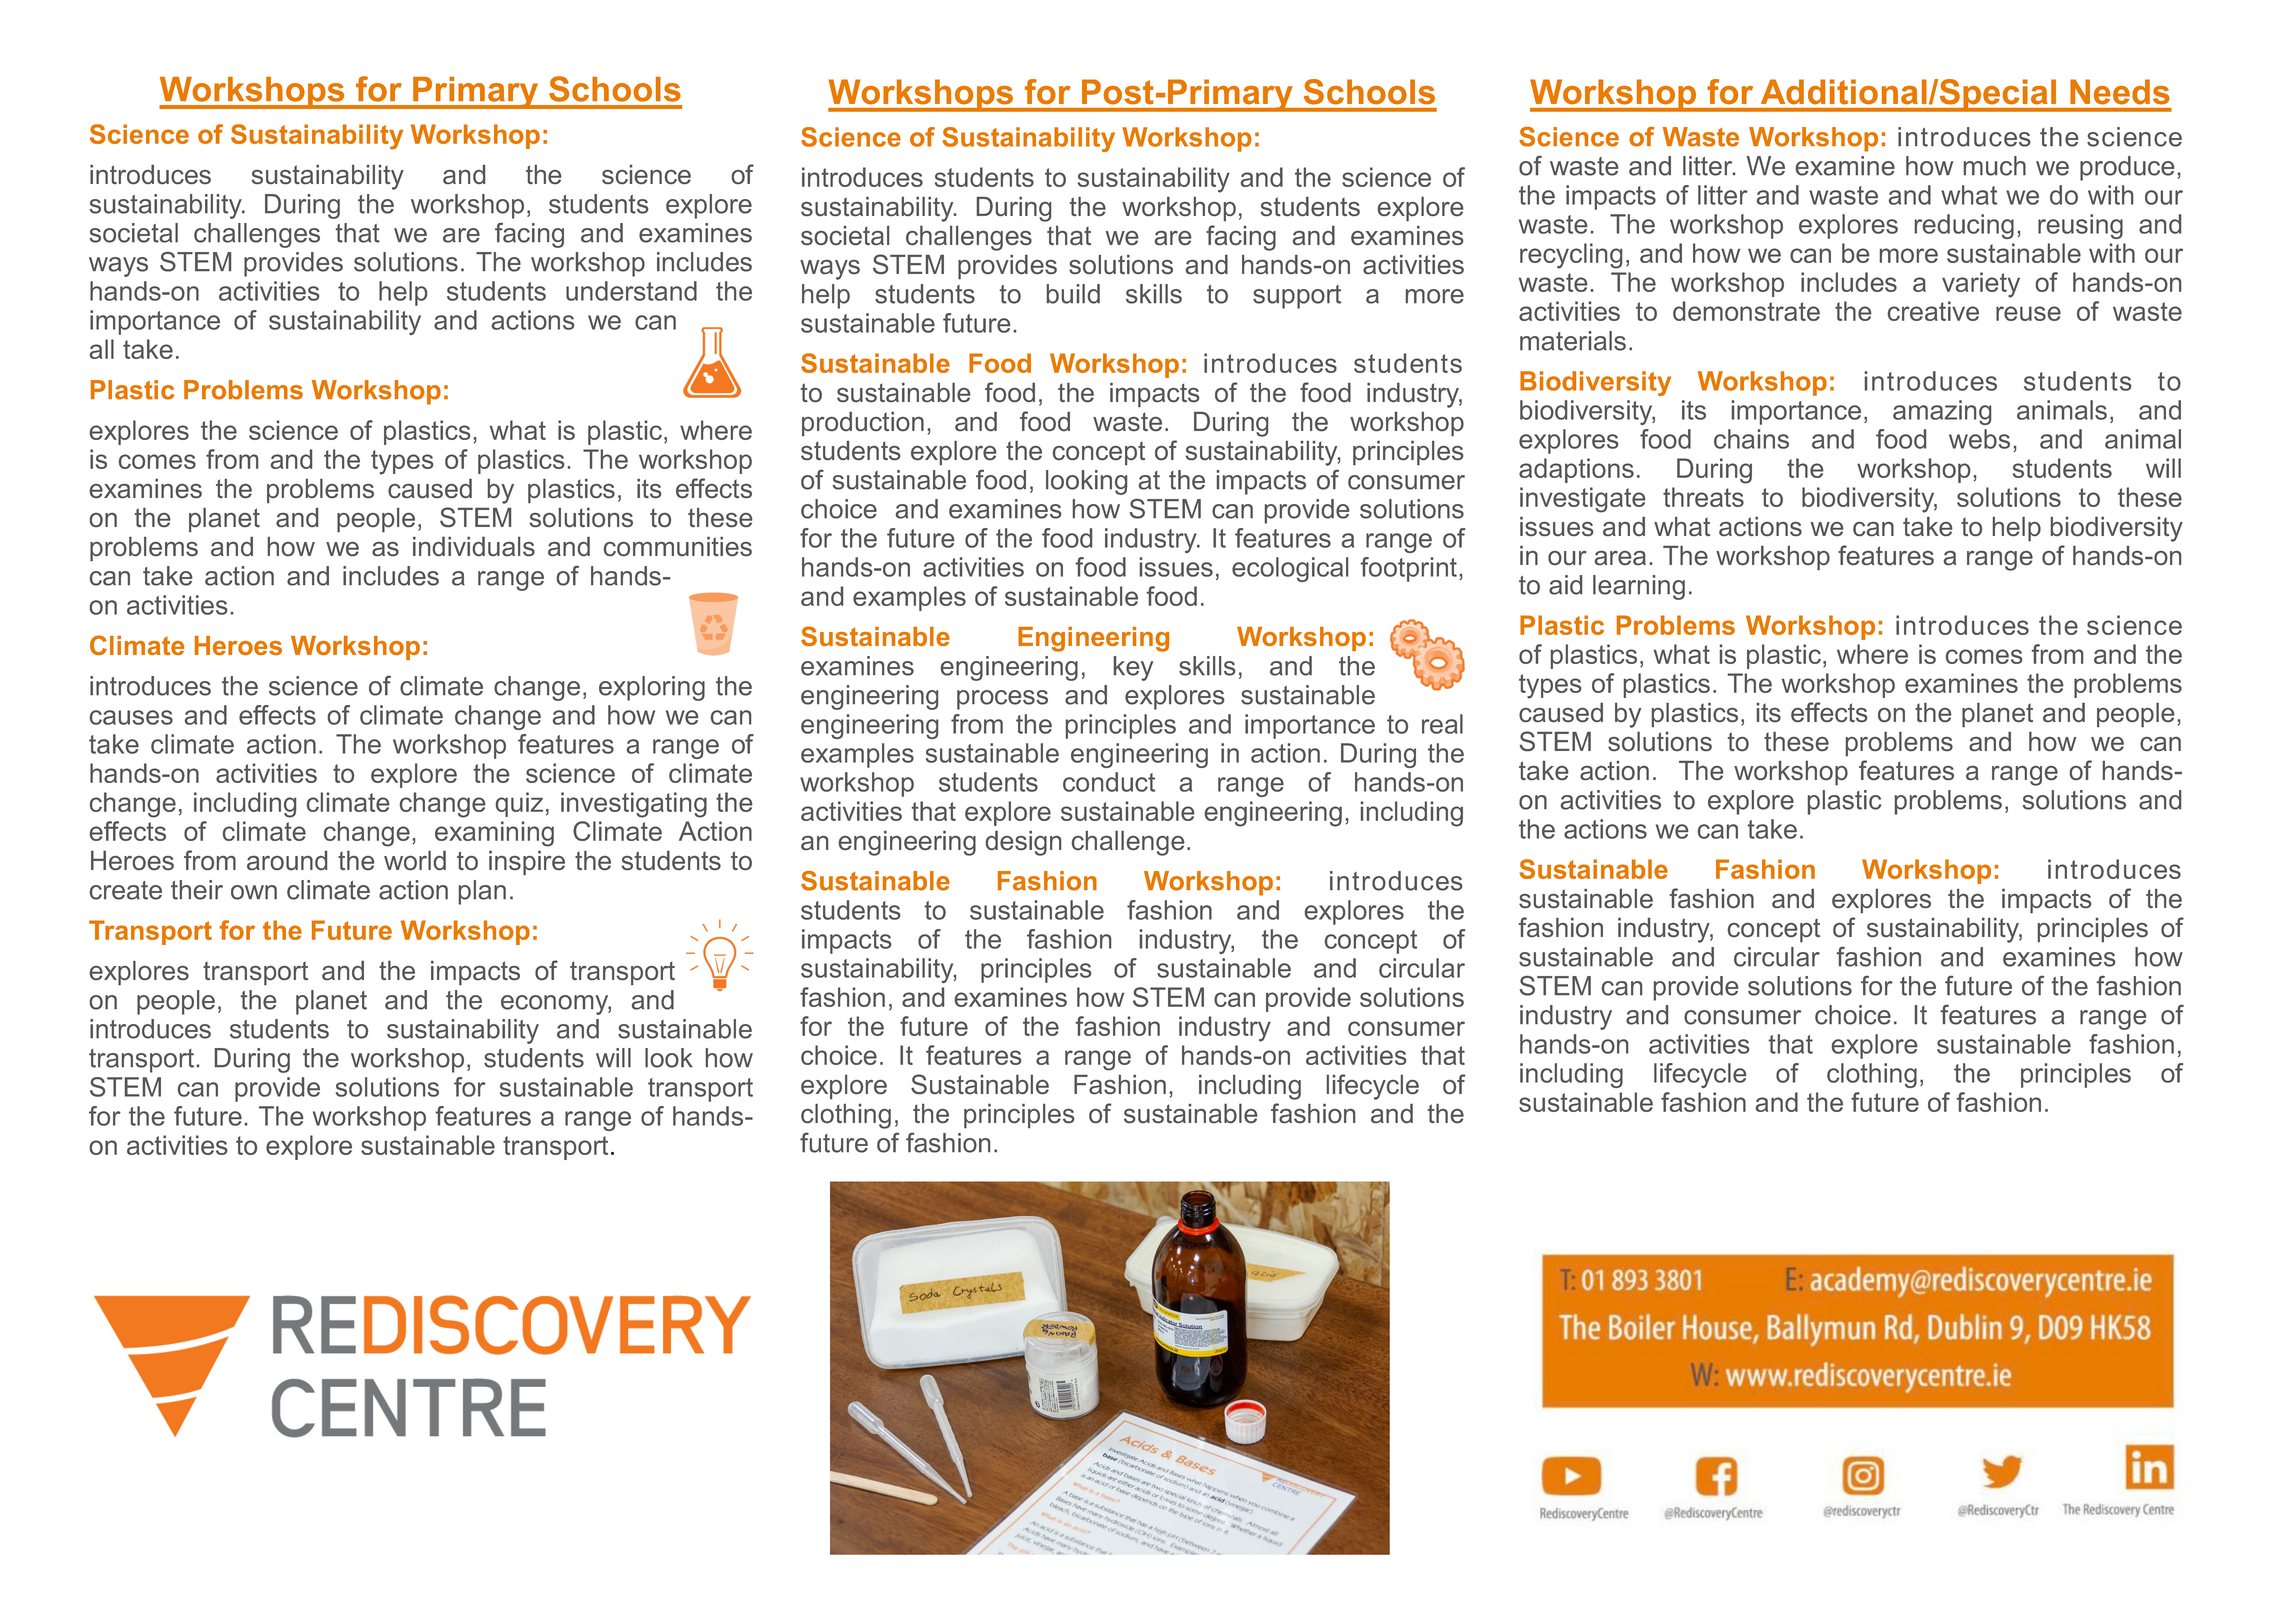 The height and width of the page is (1607, 2272). I want to click on learning, so click(1639, 587).
